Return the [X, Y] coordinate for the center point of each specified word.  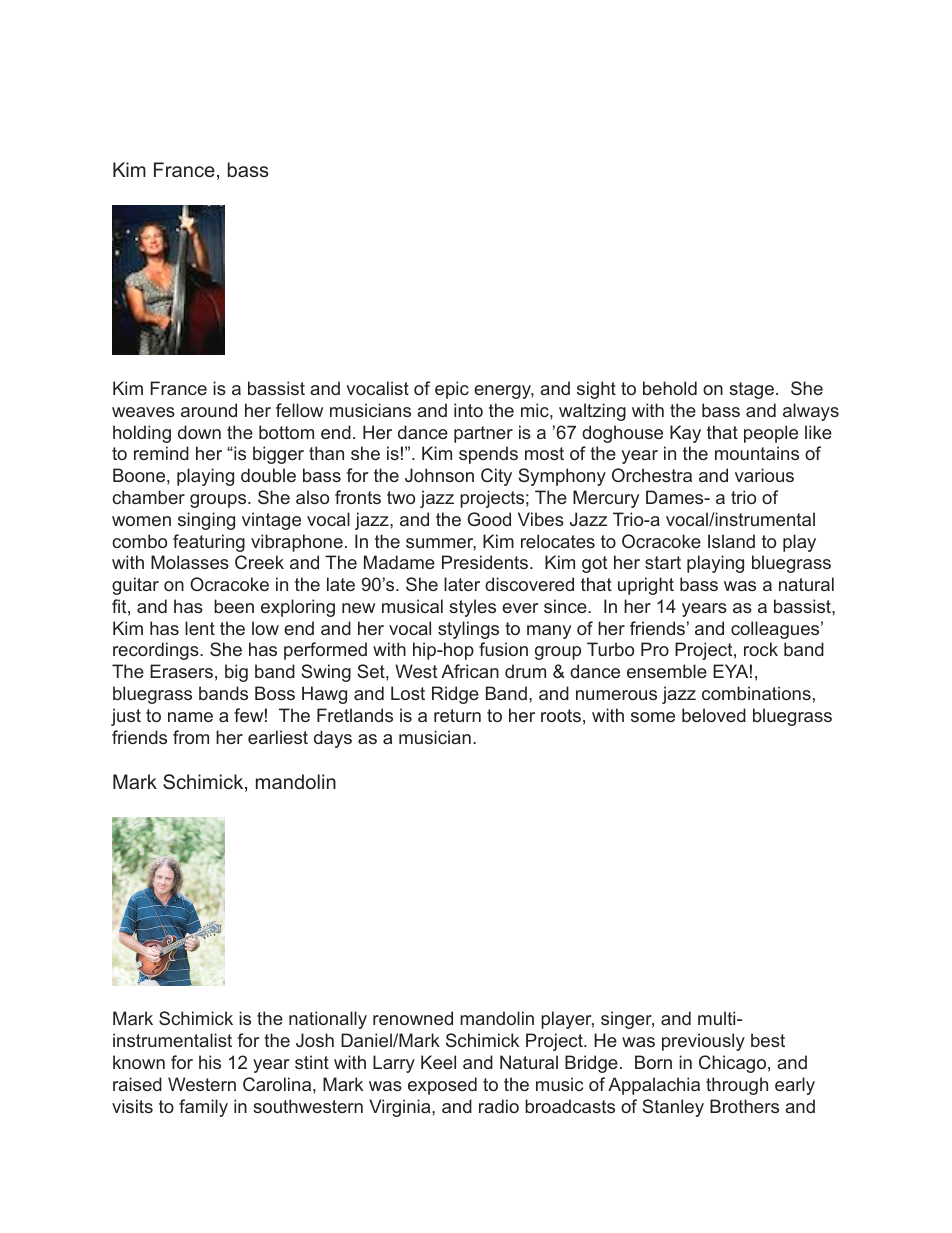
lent [200, 628]
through [737, 1086]
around [209, 410]
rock [761, 649]
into [468, 410]
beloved [714, 715]
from [191, 737]
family [203, 1108]
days [333, 739]
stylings [468, 630]
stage [751, 390]
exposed [442, 1086]
